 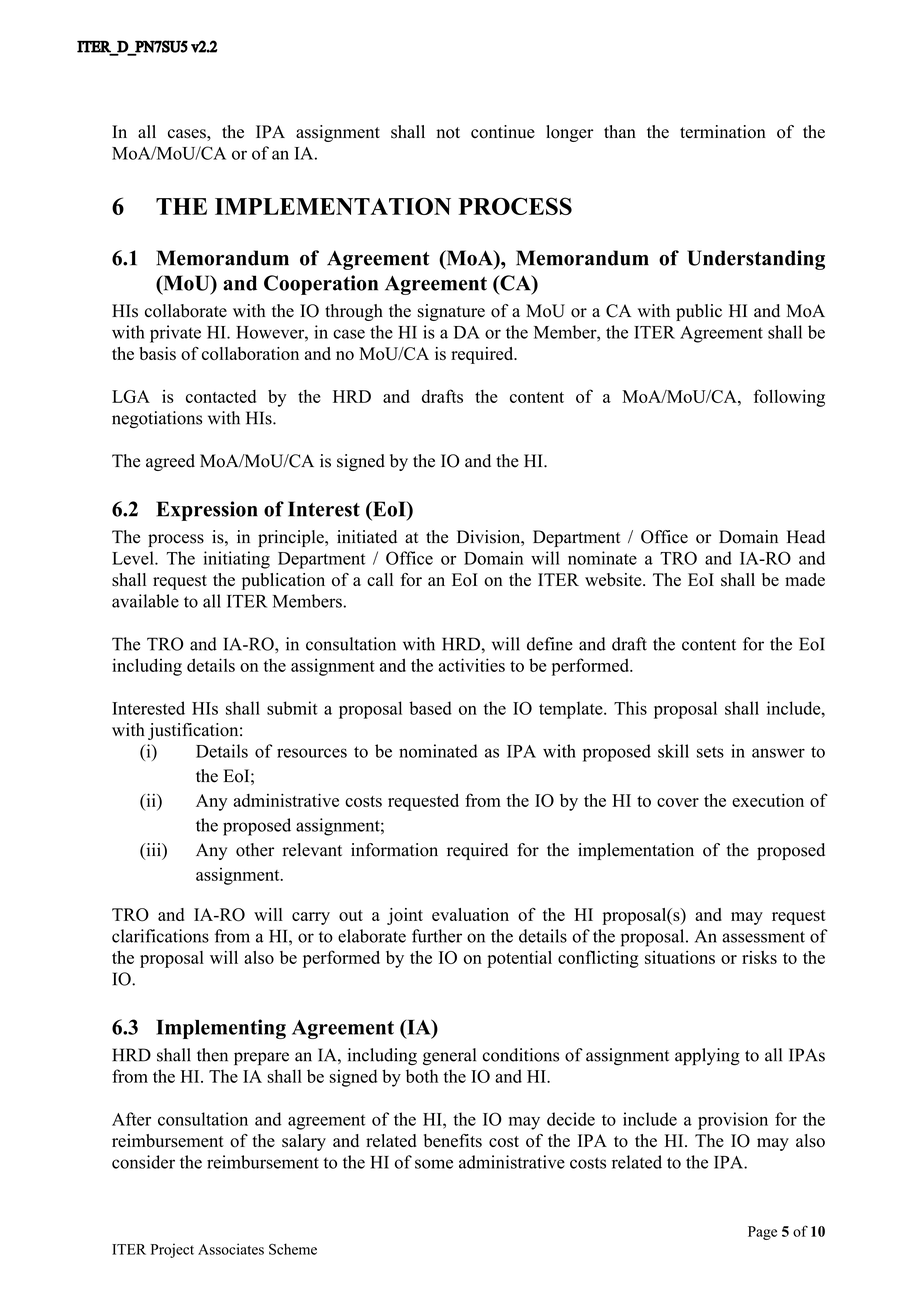 What do you see at coordinates (759, 957) in the document?
I see `risks` at bounding box center [759, 957].
